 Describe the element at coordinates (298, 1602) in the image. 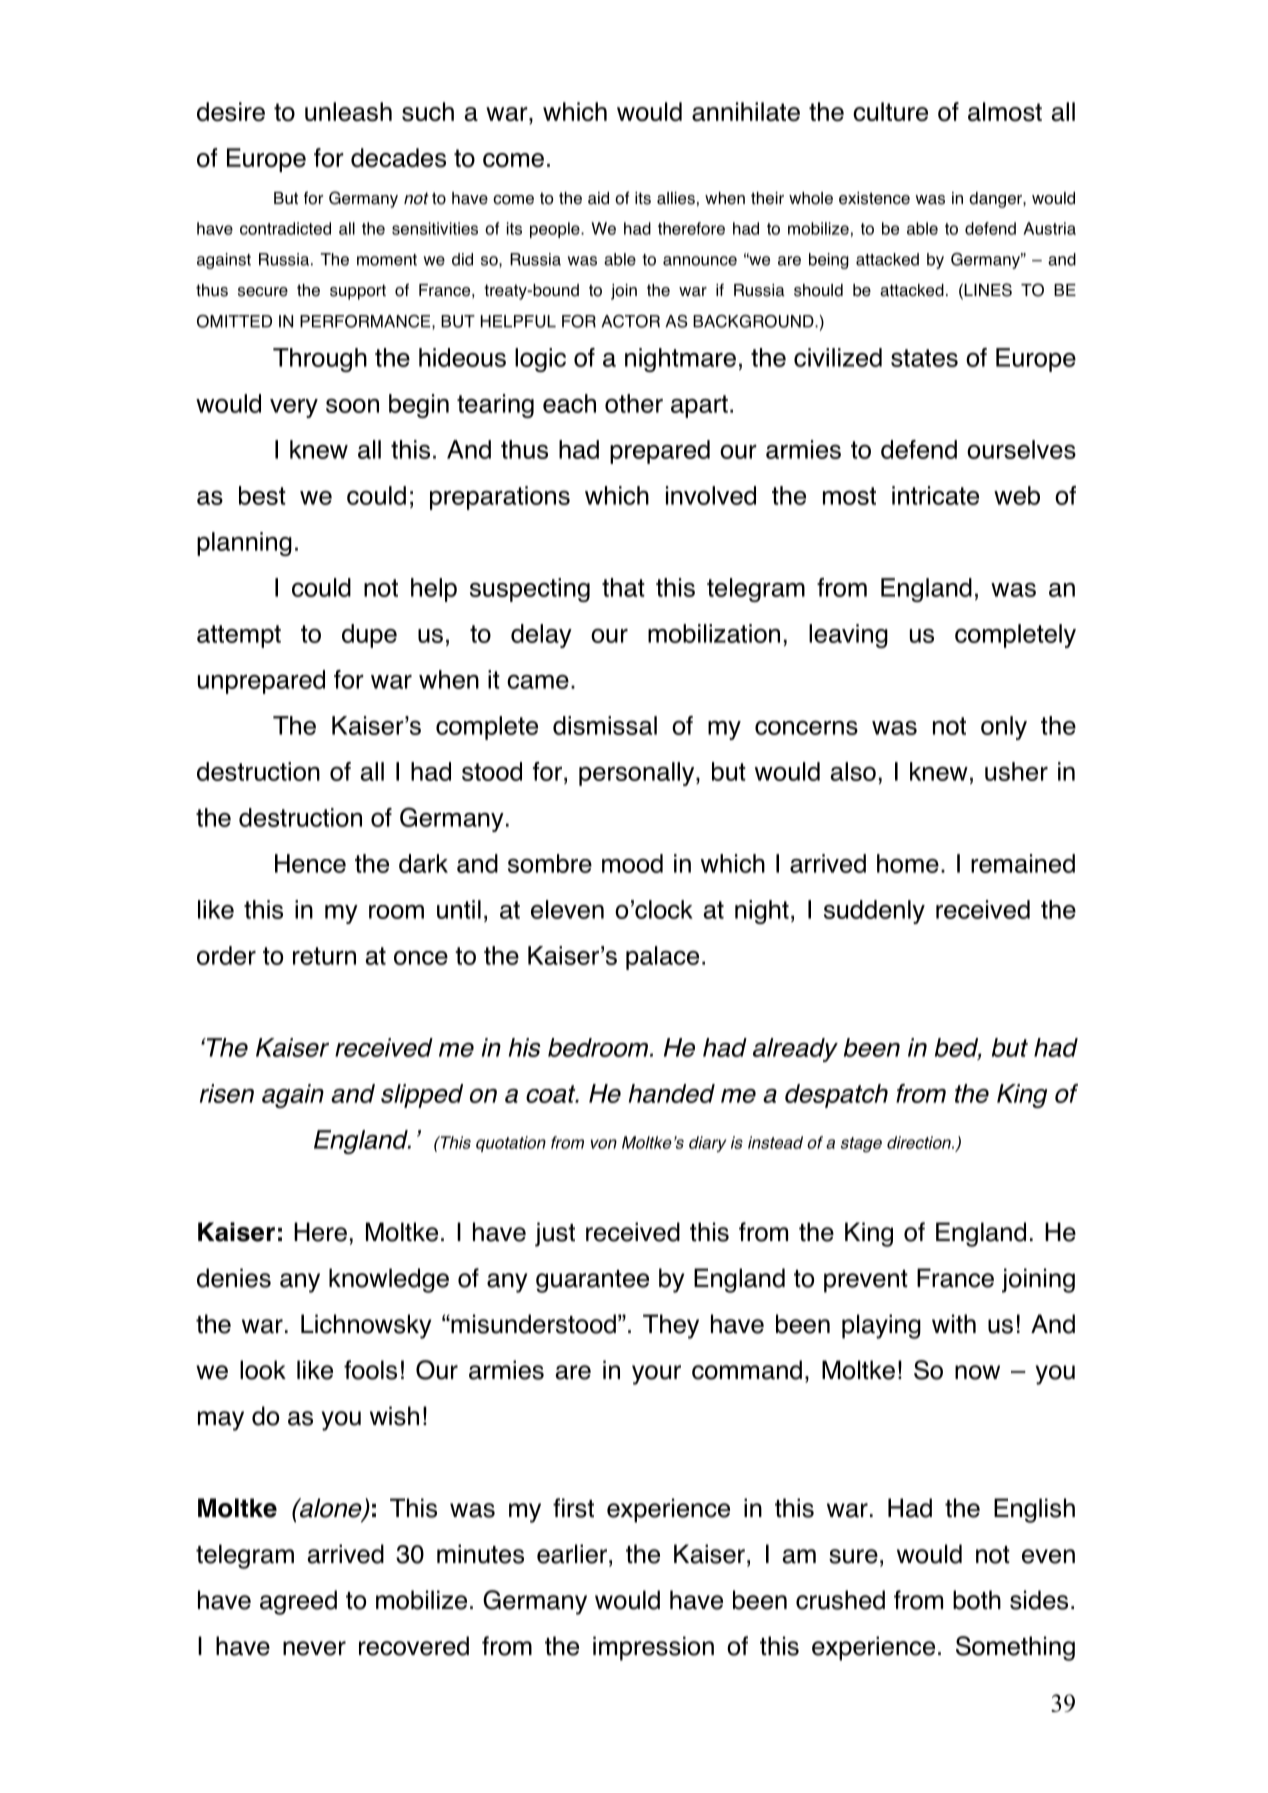

I see `agreed` at that location.
